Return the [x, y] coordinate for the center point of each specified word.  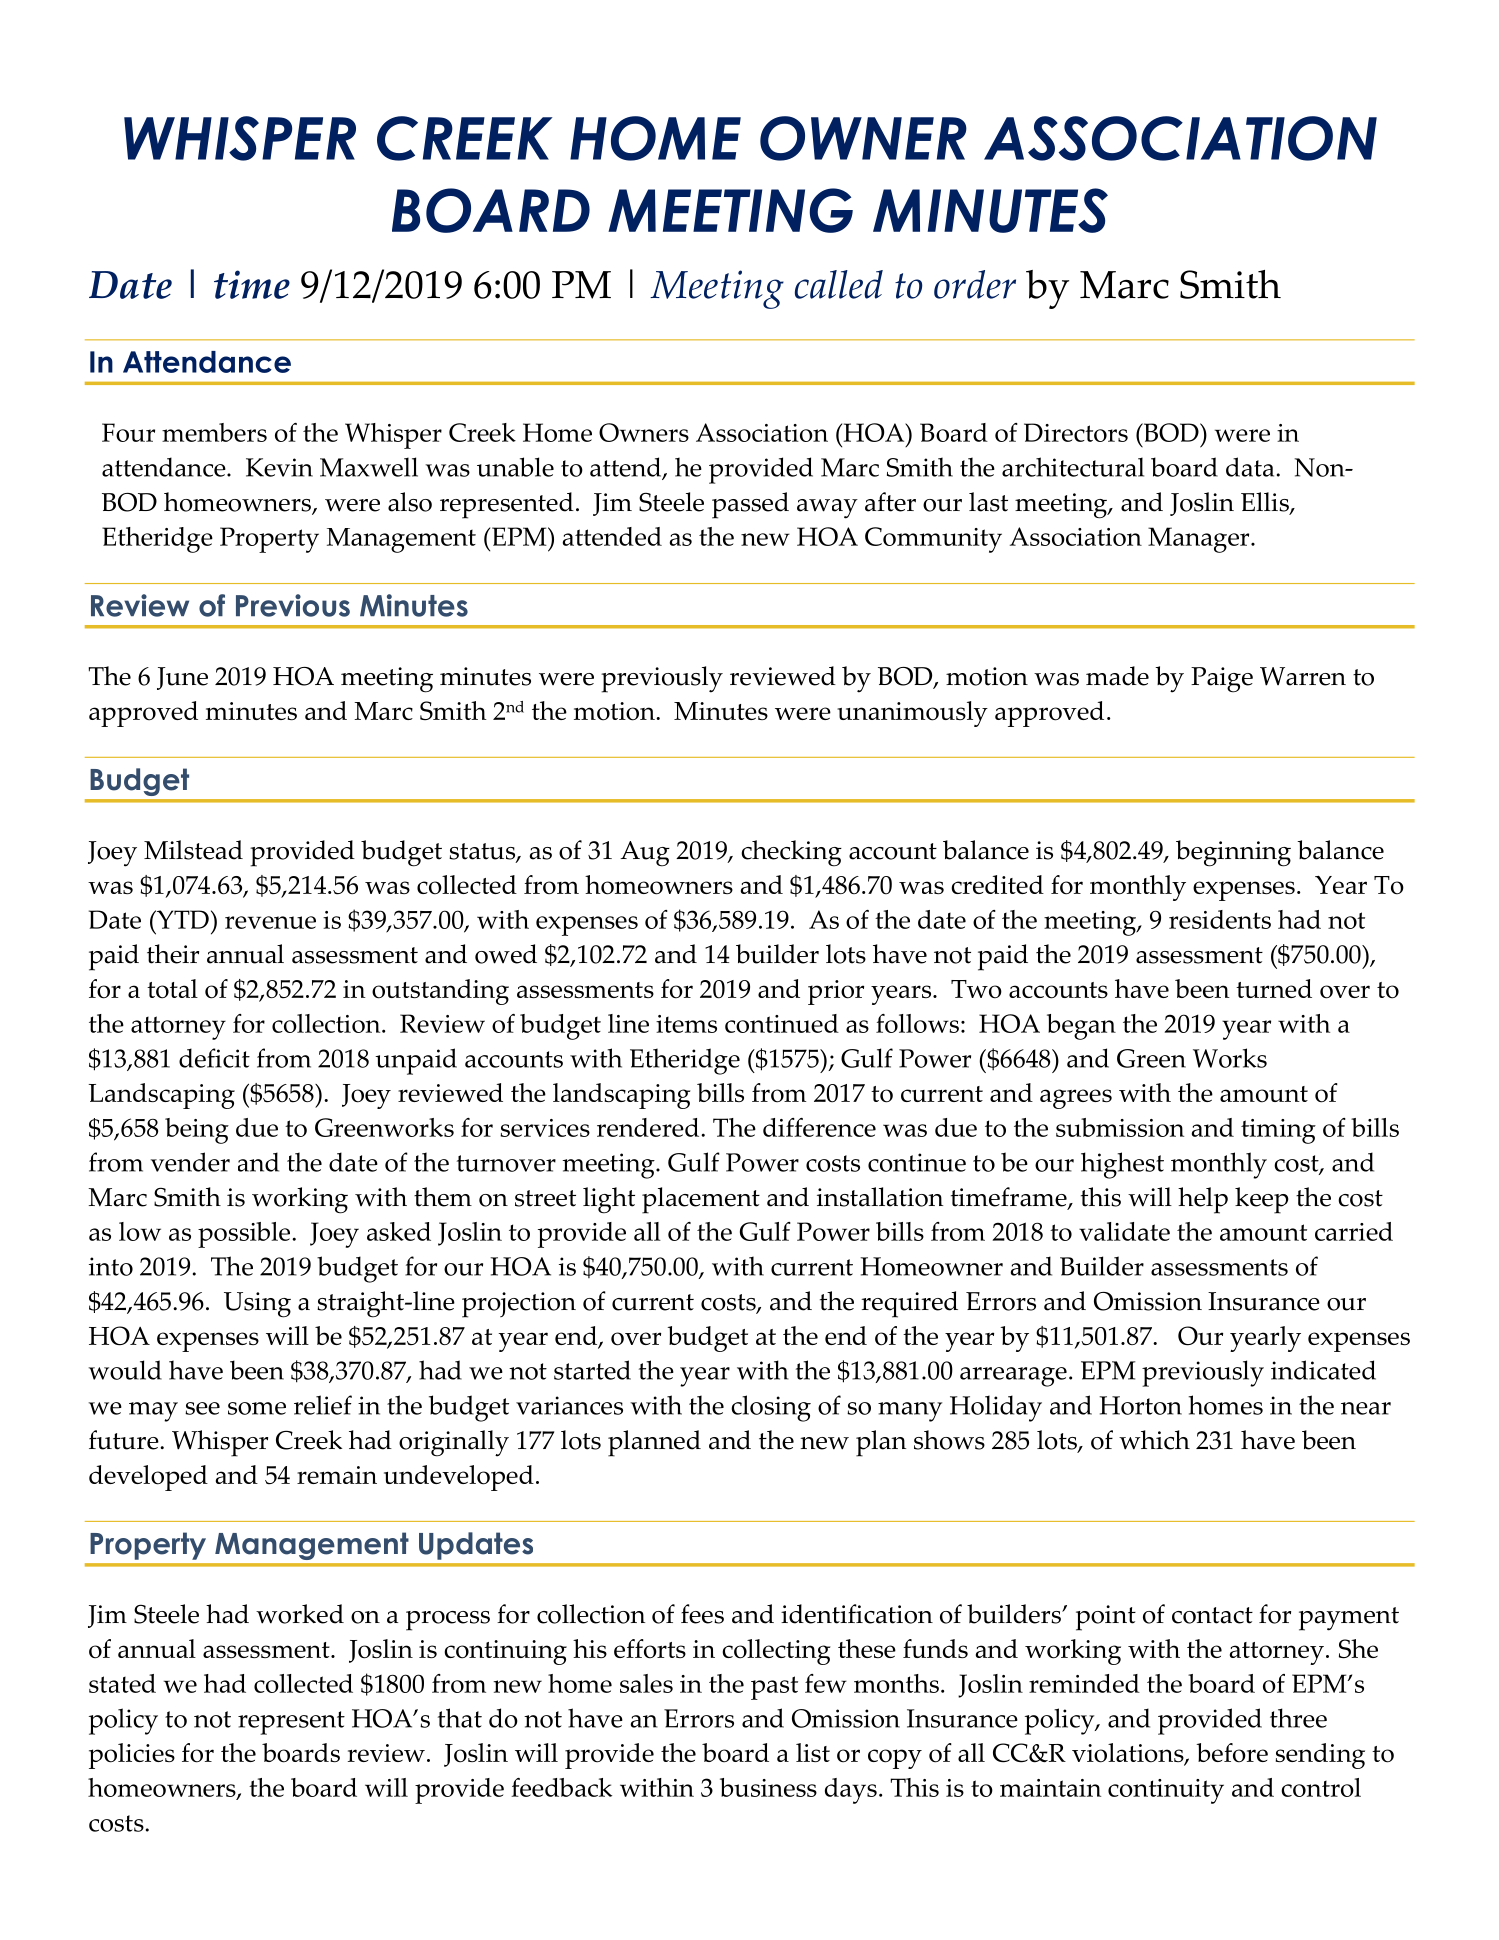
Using [257, 1305]
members [214, 432]
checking [791, 853]
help [1203, 1200]
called [839, 284]
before [1232, 1753]
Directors [1076, 432]
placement [701, 1200]
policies [132, 1756]
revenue [270, 922]
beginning [1233, 853]
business [768, 1787]
